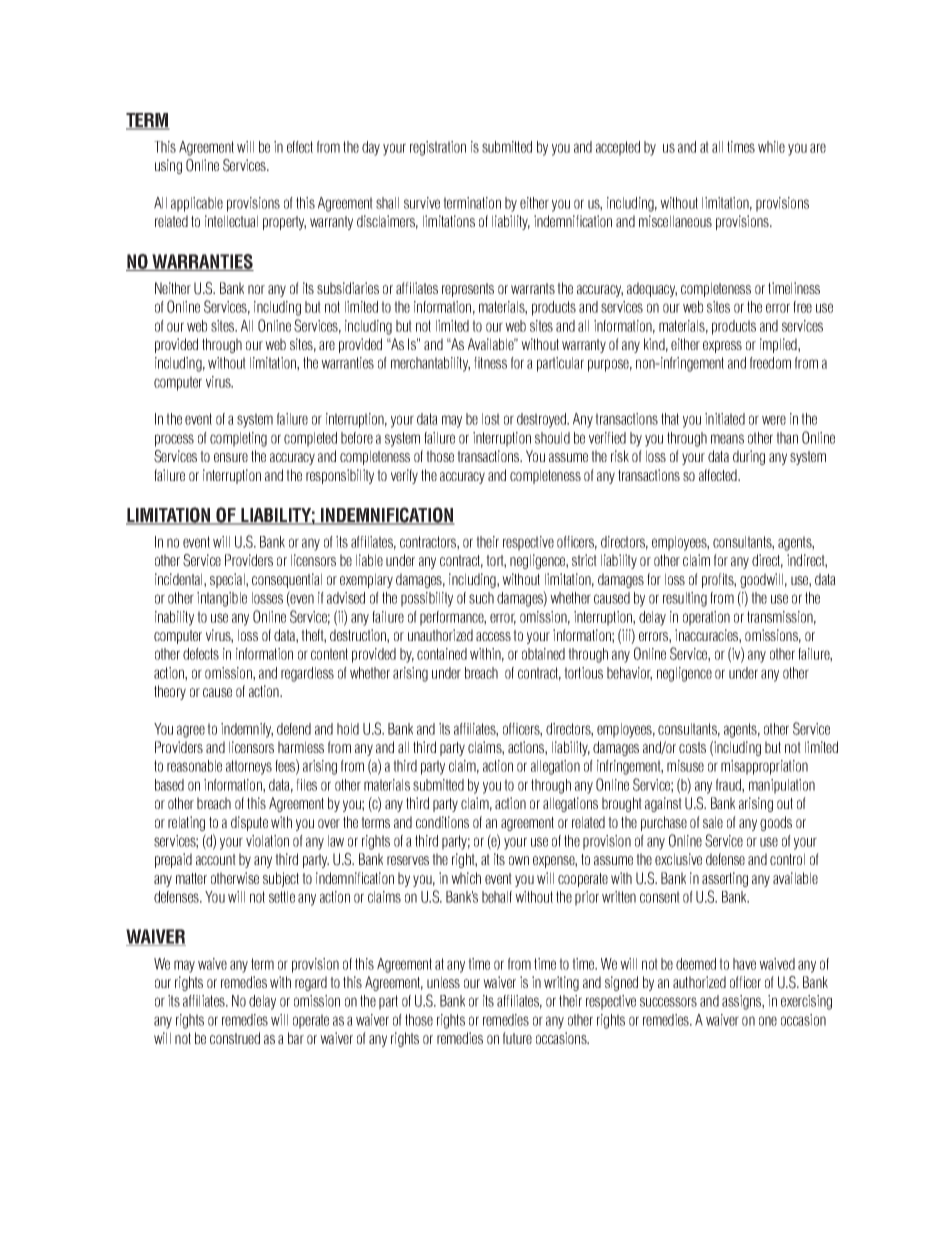  Describe the element at coordinates (231, 457) in the document. I see `ensure` at that location.
